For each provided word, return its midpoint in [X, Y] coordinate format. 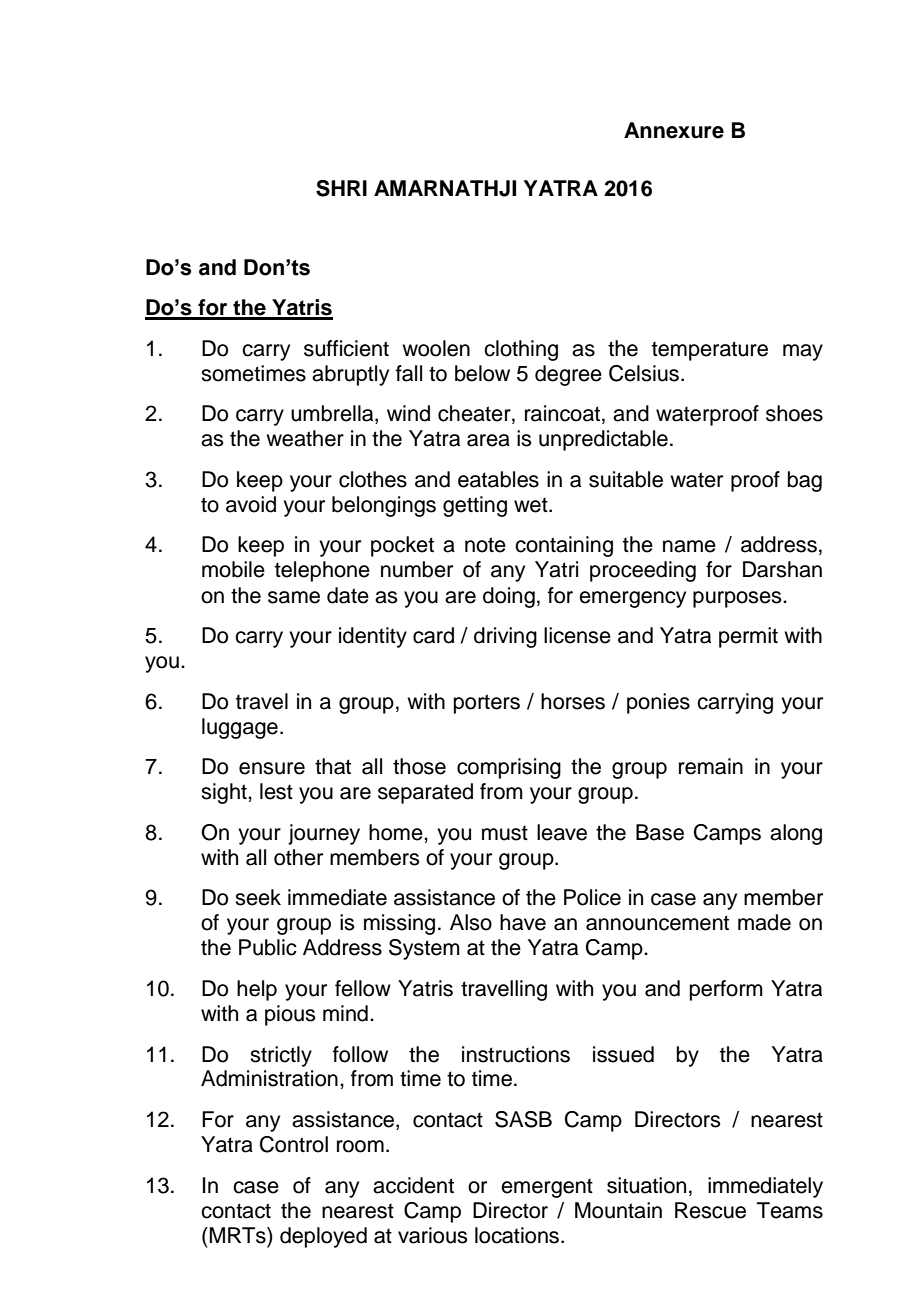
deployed [323, 1237]
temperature [710, 351]
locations [518, 1235]
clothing [521, 350]
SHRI [341, 188]
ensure [272, 768]
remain [711, 766]
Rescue [710, 1210]
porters [487, 704]
